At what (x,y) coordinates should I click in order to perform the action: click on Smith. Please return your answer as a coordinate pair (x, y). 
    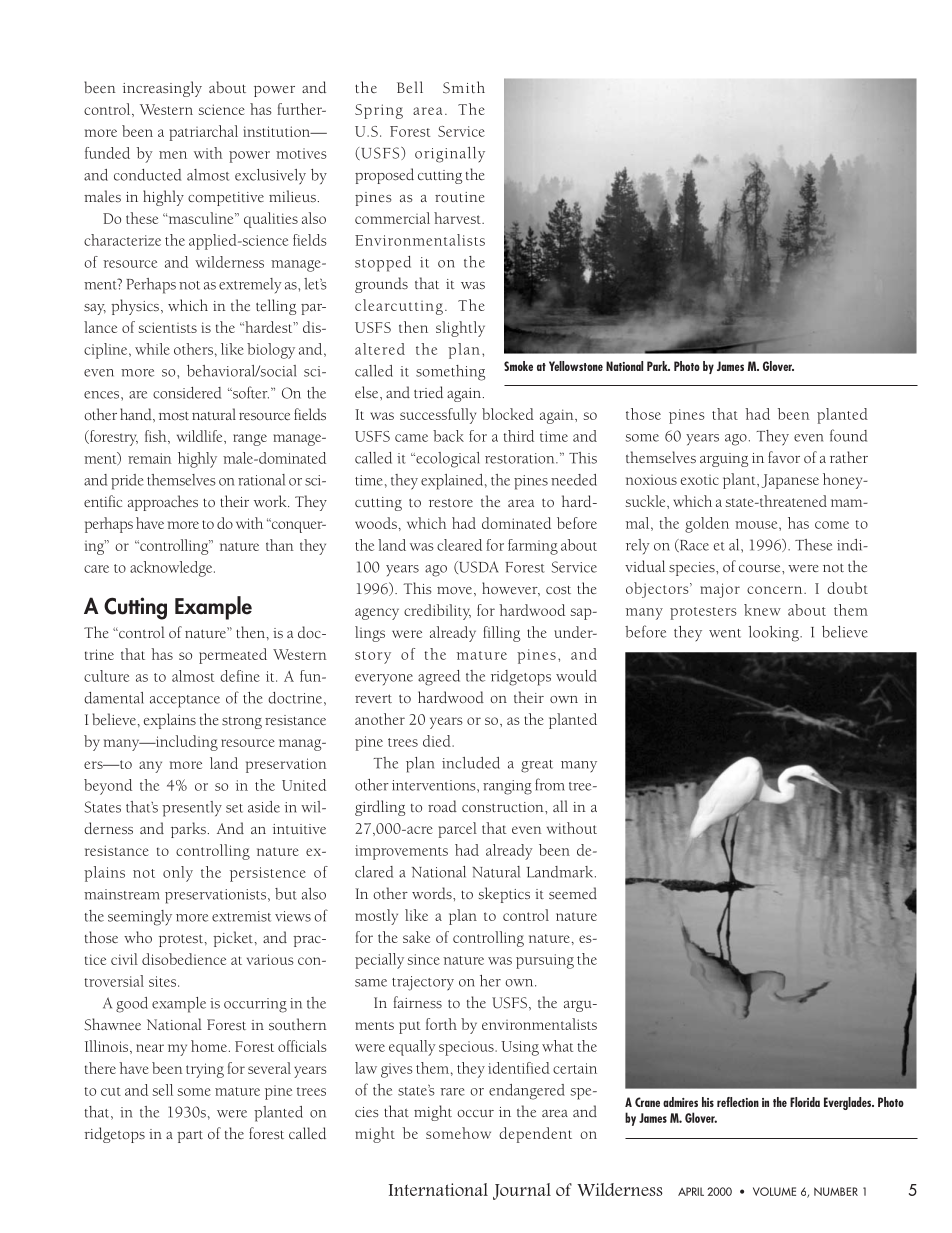
    Looking at the image, I should click on (464, 87).
